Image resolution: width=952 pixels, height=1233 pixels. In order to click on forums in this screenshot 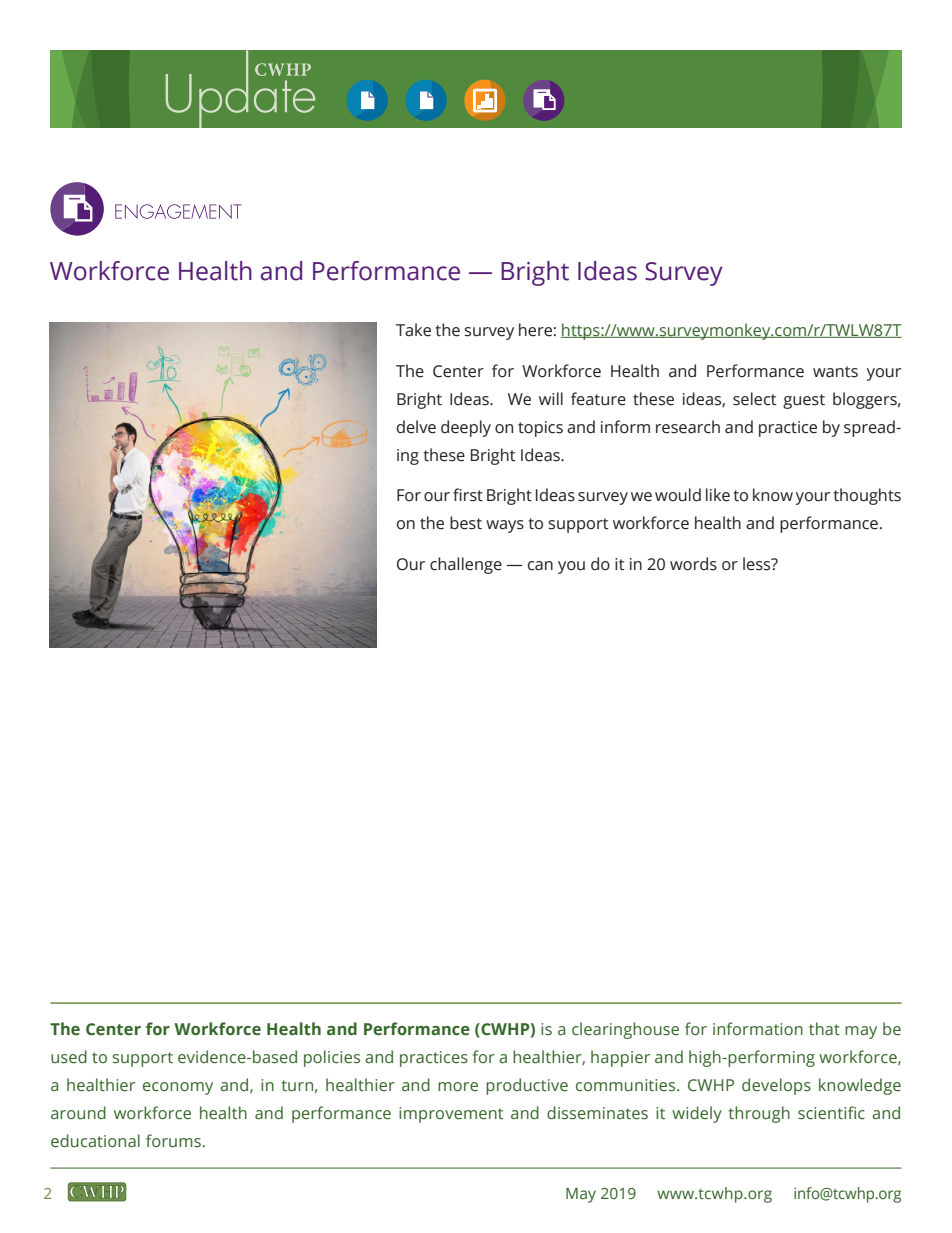, I will do `click(173, 1141)`.
